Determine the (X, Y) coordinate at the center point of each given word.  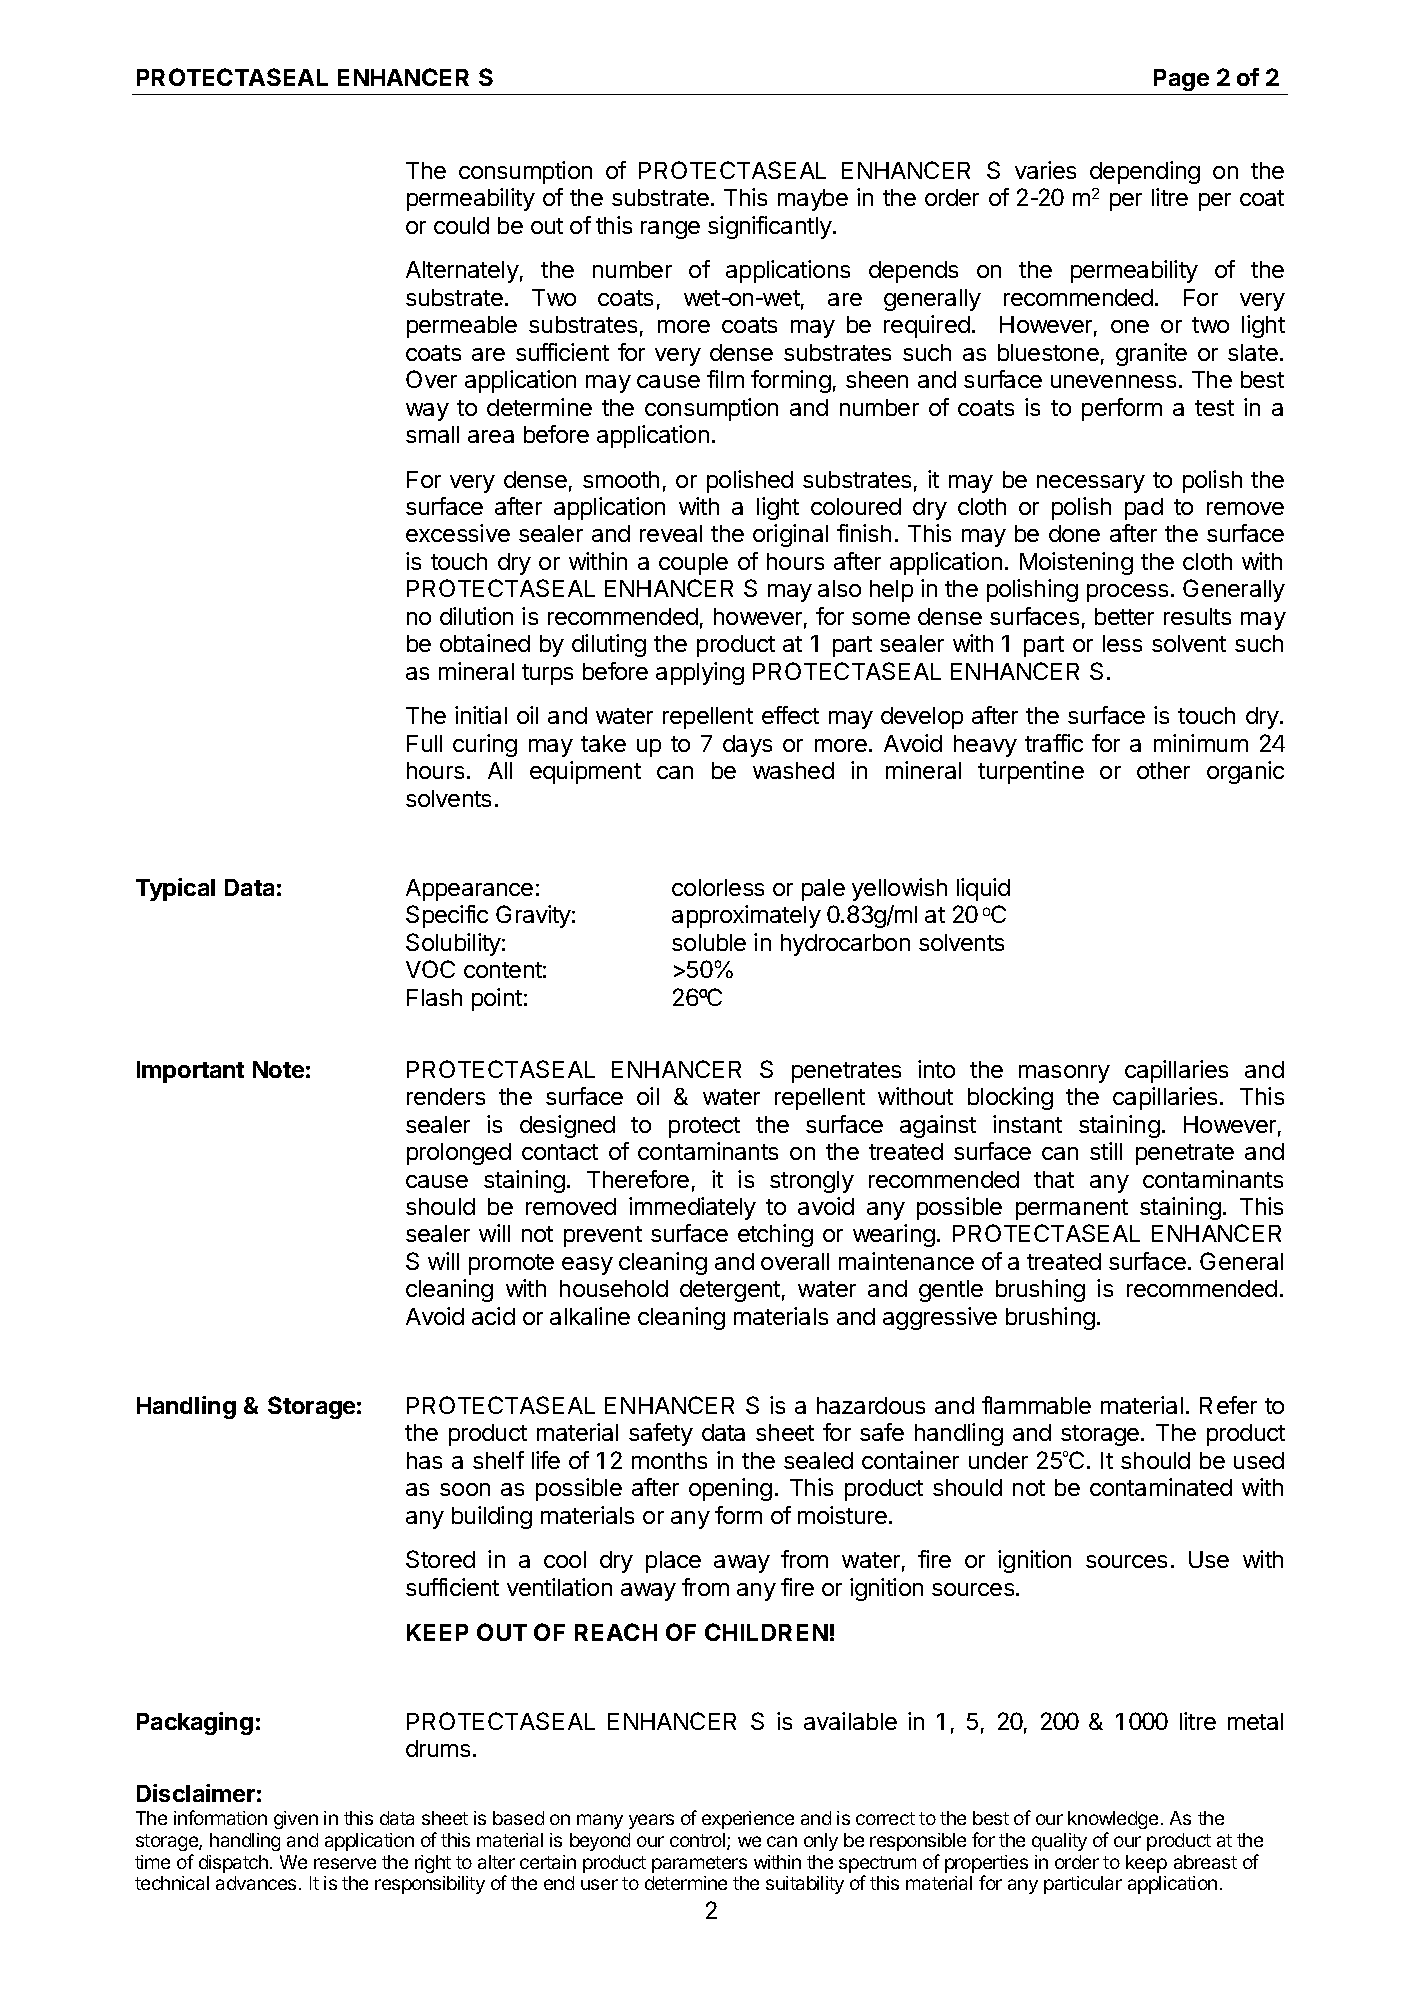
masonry (1064, 1074)
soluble (709, 942)
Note (278, 1069)
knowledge (1113, 1820)
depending (1145, 172)
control (699, 1841)
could (461, 225)
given (296, 1820)
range (670, 230)
